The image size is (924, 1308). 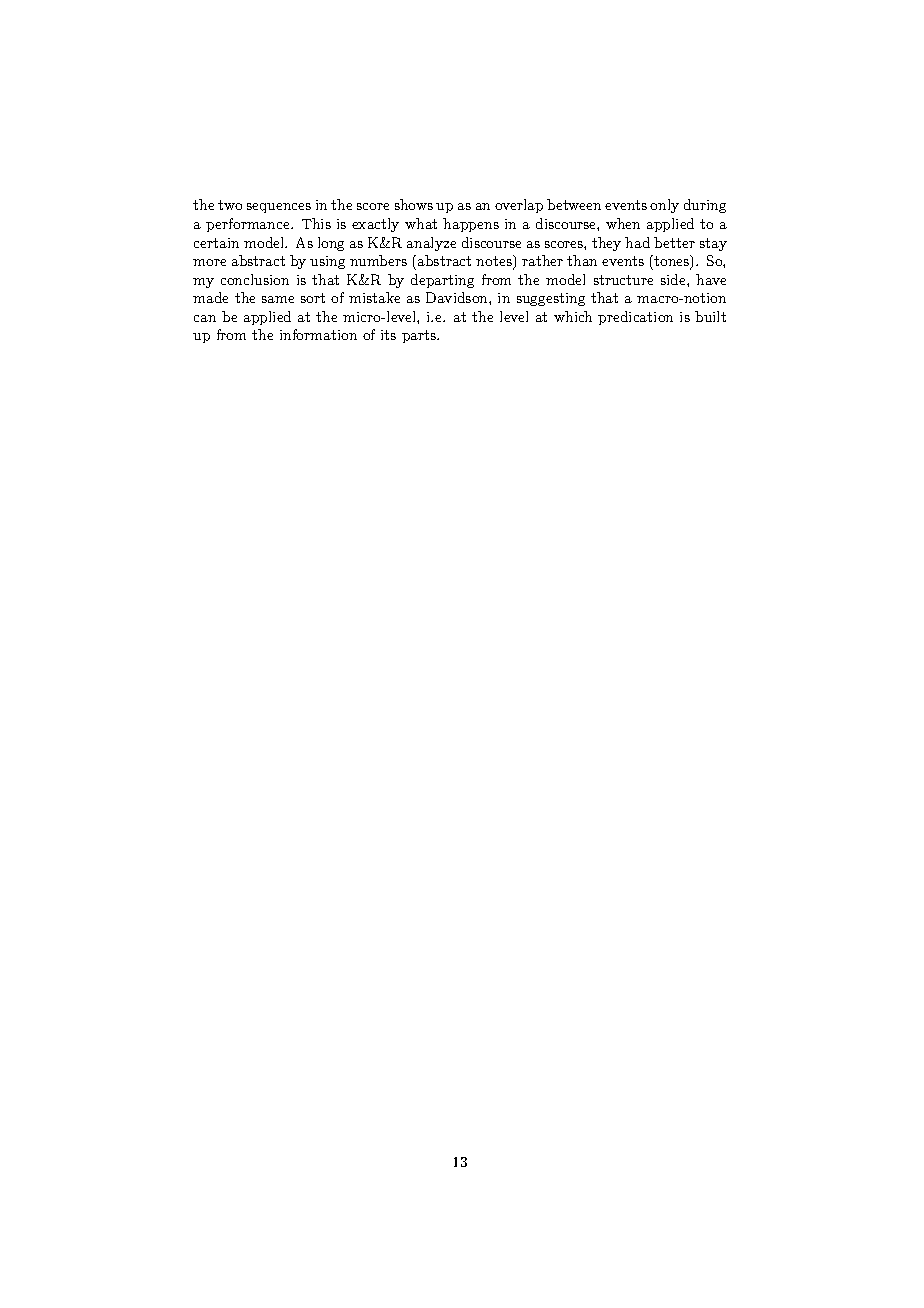 What do you see at coordinates (664, 206) in the image?
I see `only` at bounding box center [664, 206].
